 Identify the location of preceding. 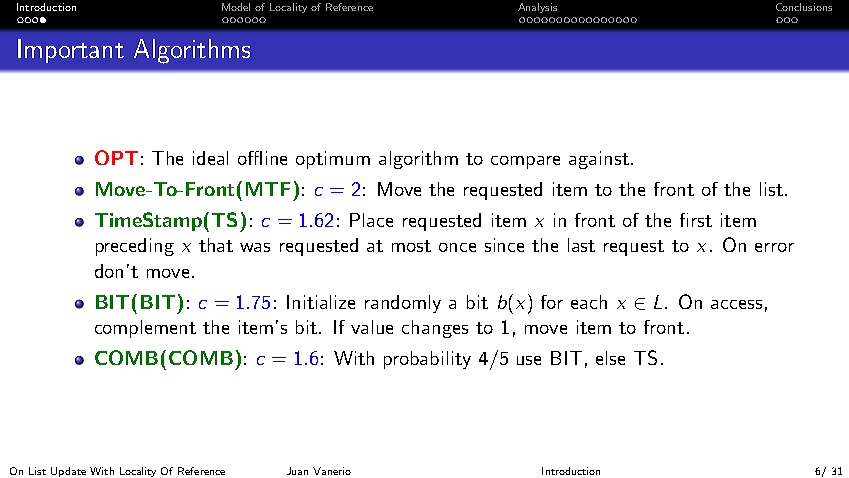
(135, 247).
